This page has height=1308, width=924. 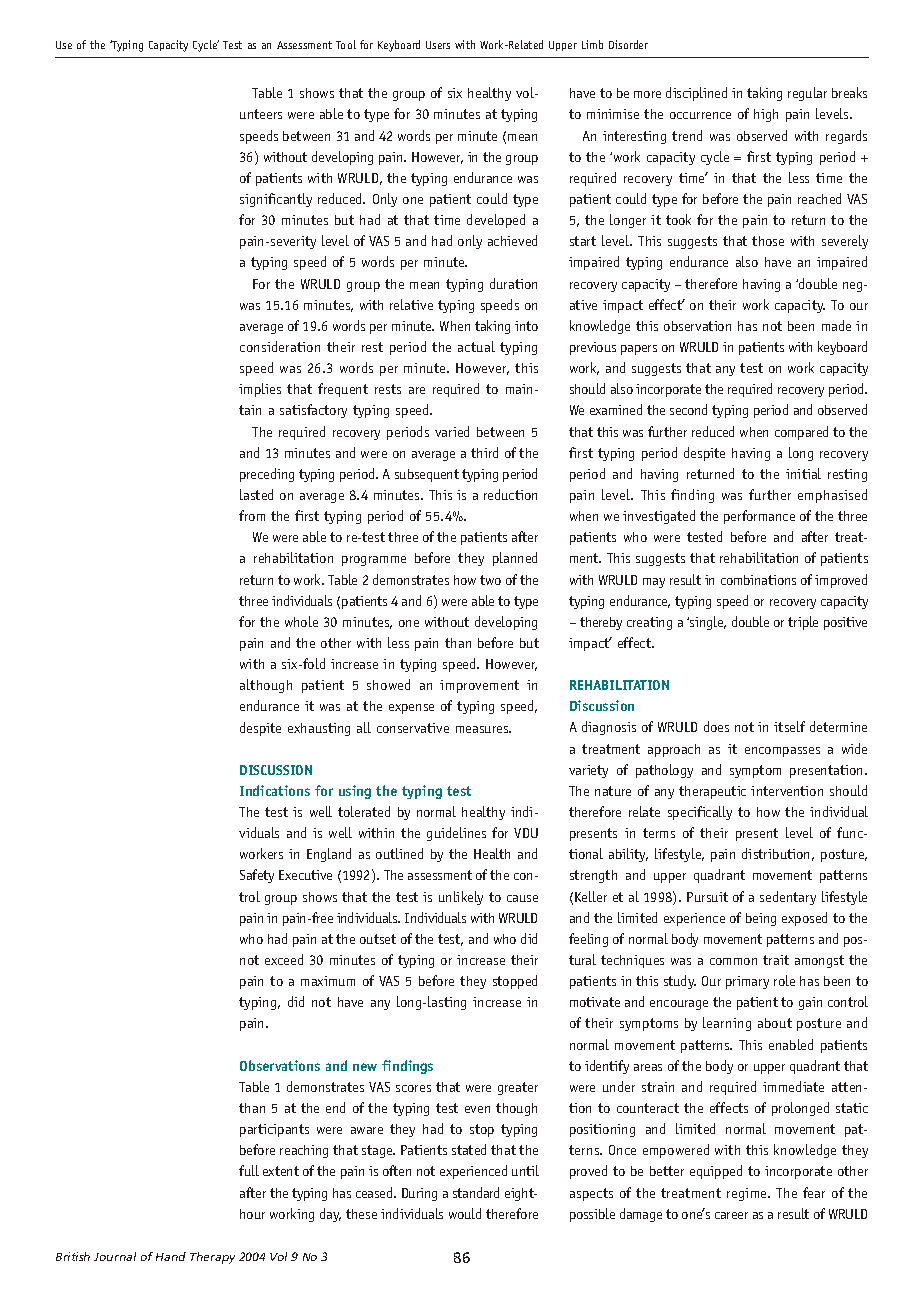 I want to click on high, so click(x=766, y=115).
